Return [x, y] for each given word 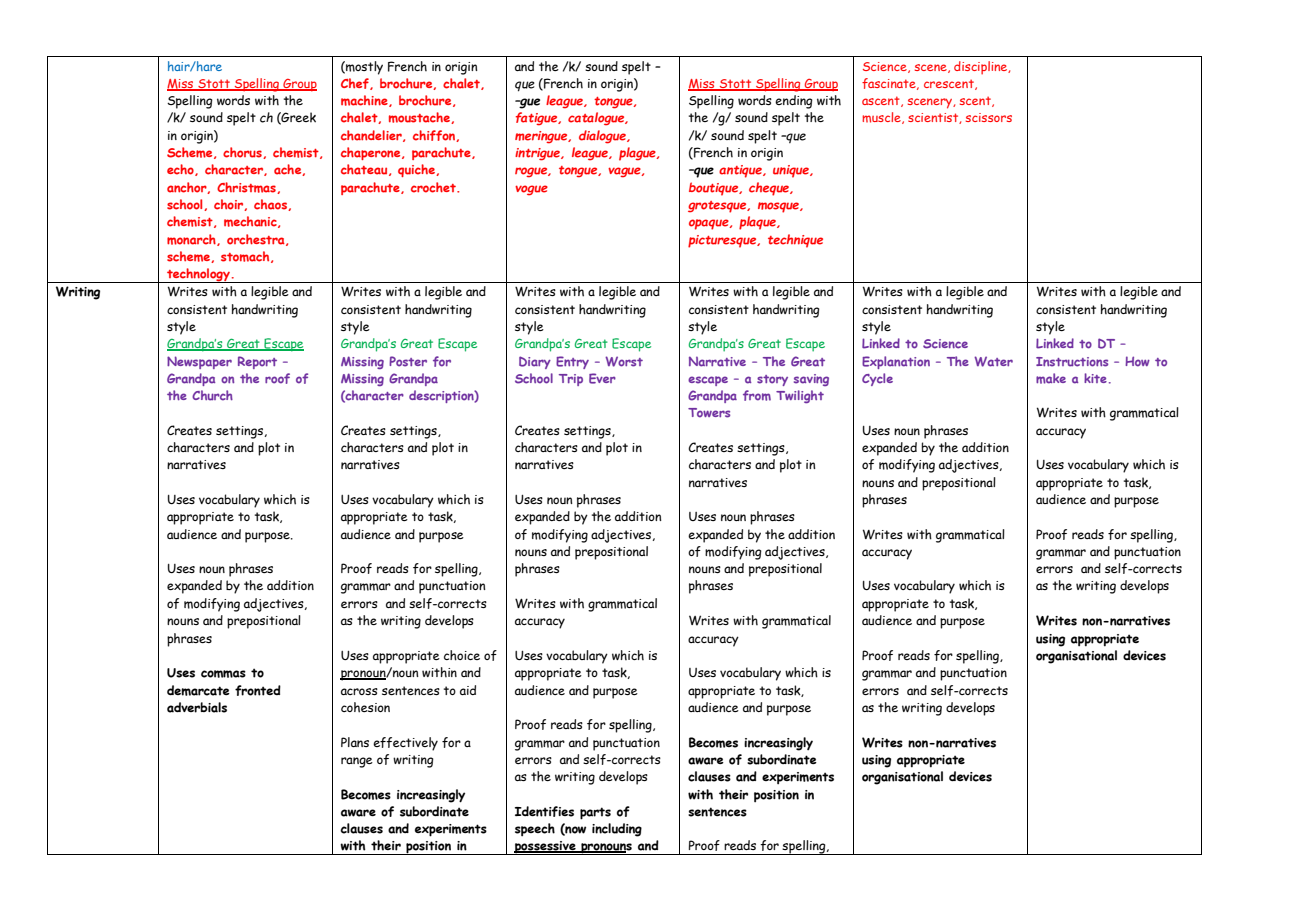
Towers [709, 413]
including [617, 830]
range [357, 762]
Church [212, 395]
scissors [989, 117]
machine [365, 101]
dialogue [603, 137]
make [1051, 378]
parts [595, 813]
